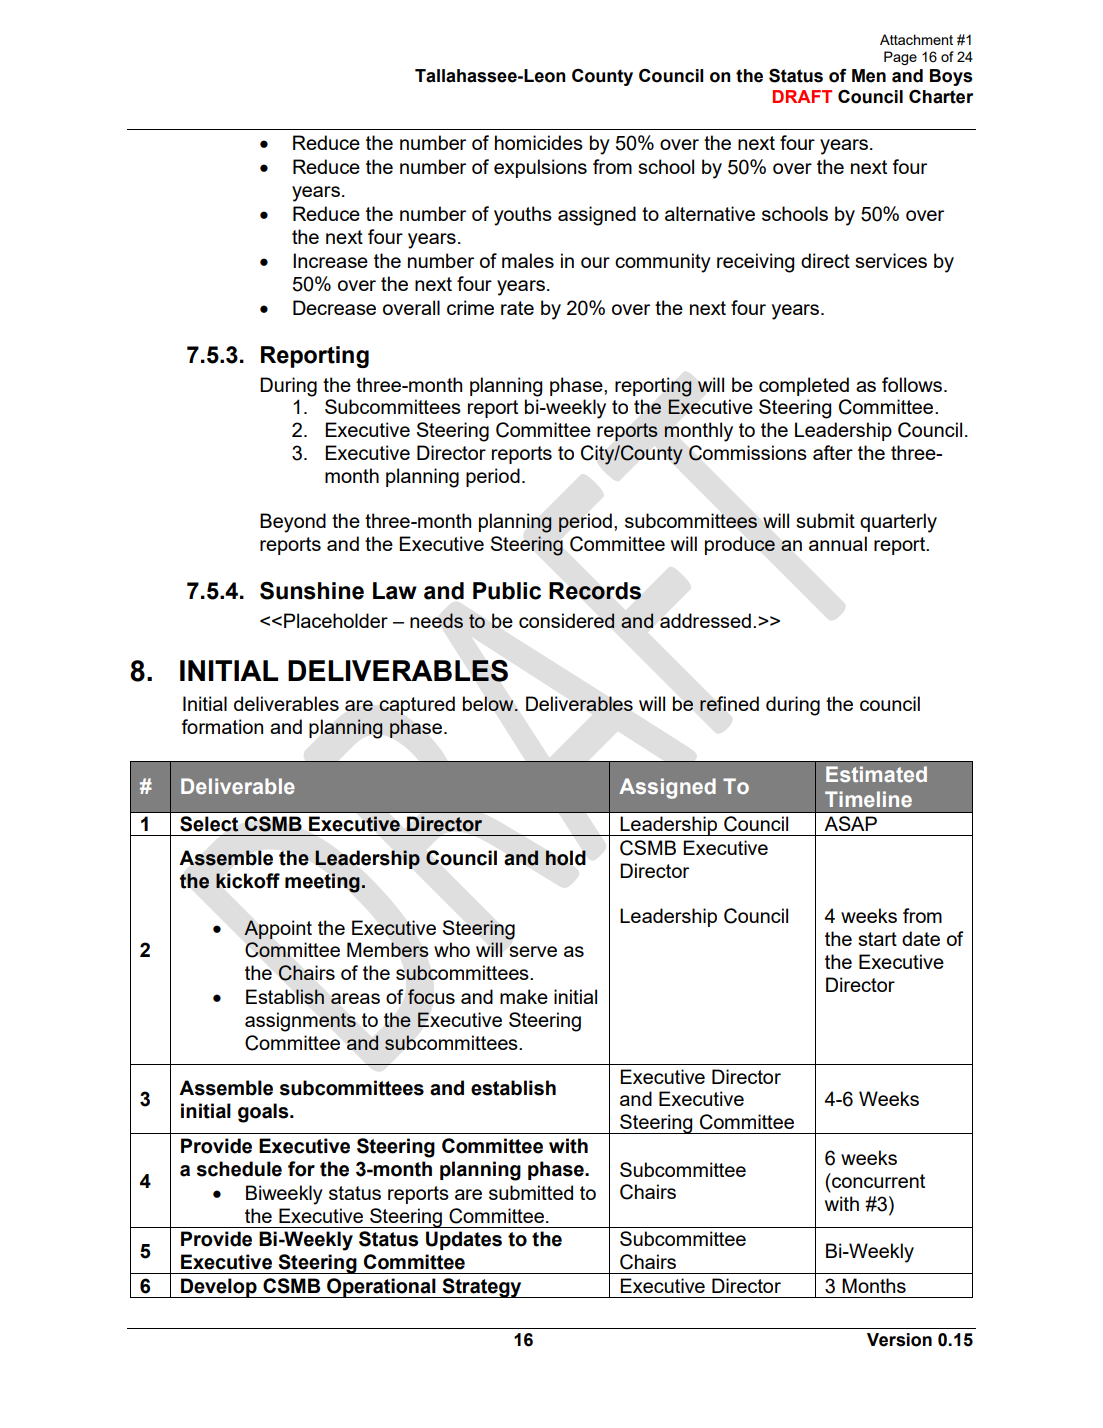  Describe the element at coordinates (323, 883) in the document. I see `meeting` at that location.
